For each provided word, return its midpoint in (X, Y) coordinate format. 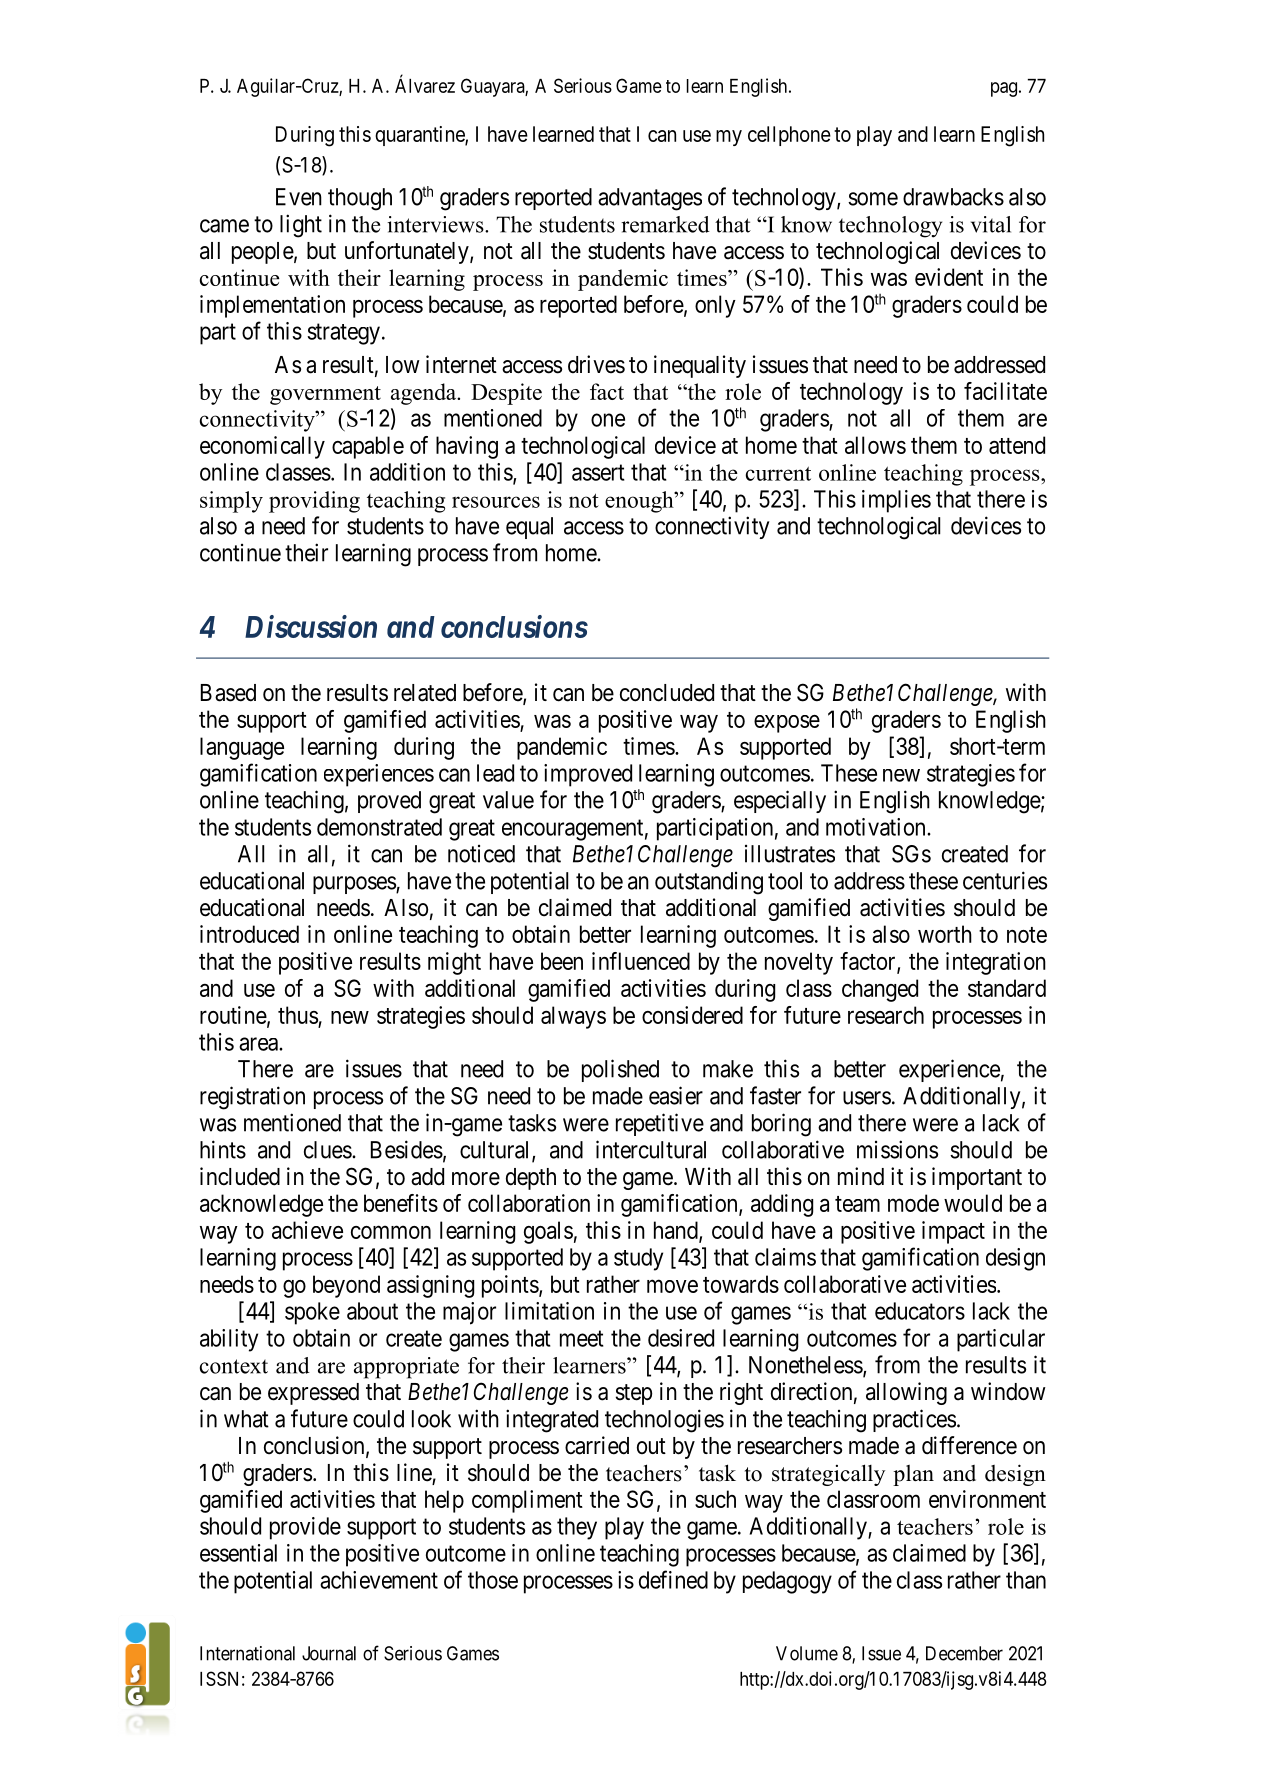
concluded (667, 693)
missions (897, 1149)
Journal (329, 1653)
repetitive (660, 1124)
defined (673, 1579)
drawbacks (953, 197)
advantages (650, 199)
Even (299, 197)
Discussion (311, 626)
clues (328, 1150)
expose (787, 724)
